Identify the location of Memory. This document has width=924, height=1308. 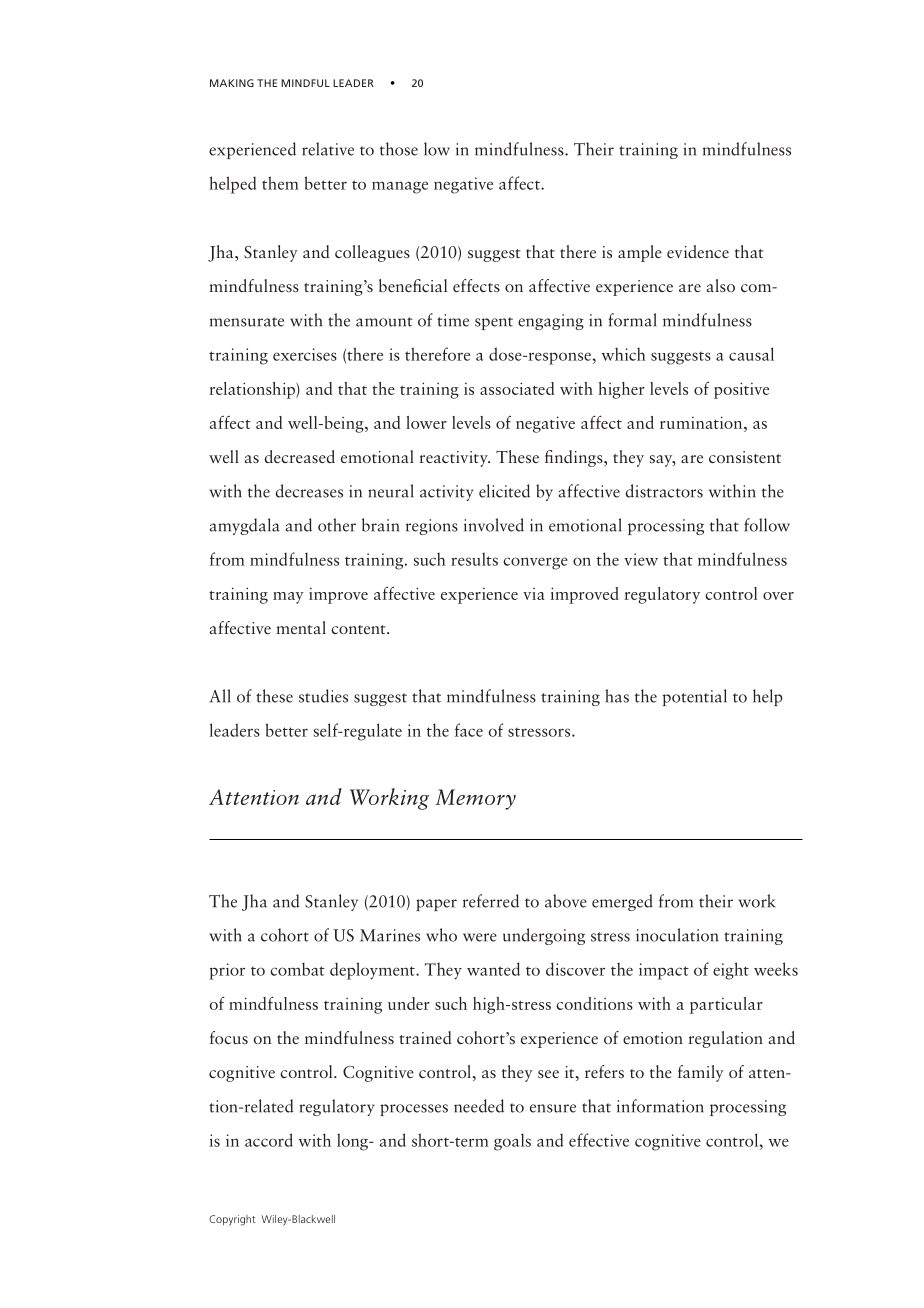
(475, 799).
